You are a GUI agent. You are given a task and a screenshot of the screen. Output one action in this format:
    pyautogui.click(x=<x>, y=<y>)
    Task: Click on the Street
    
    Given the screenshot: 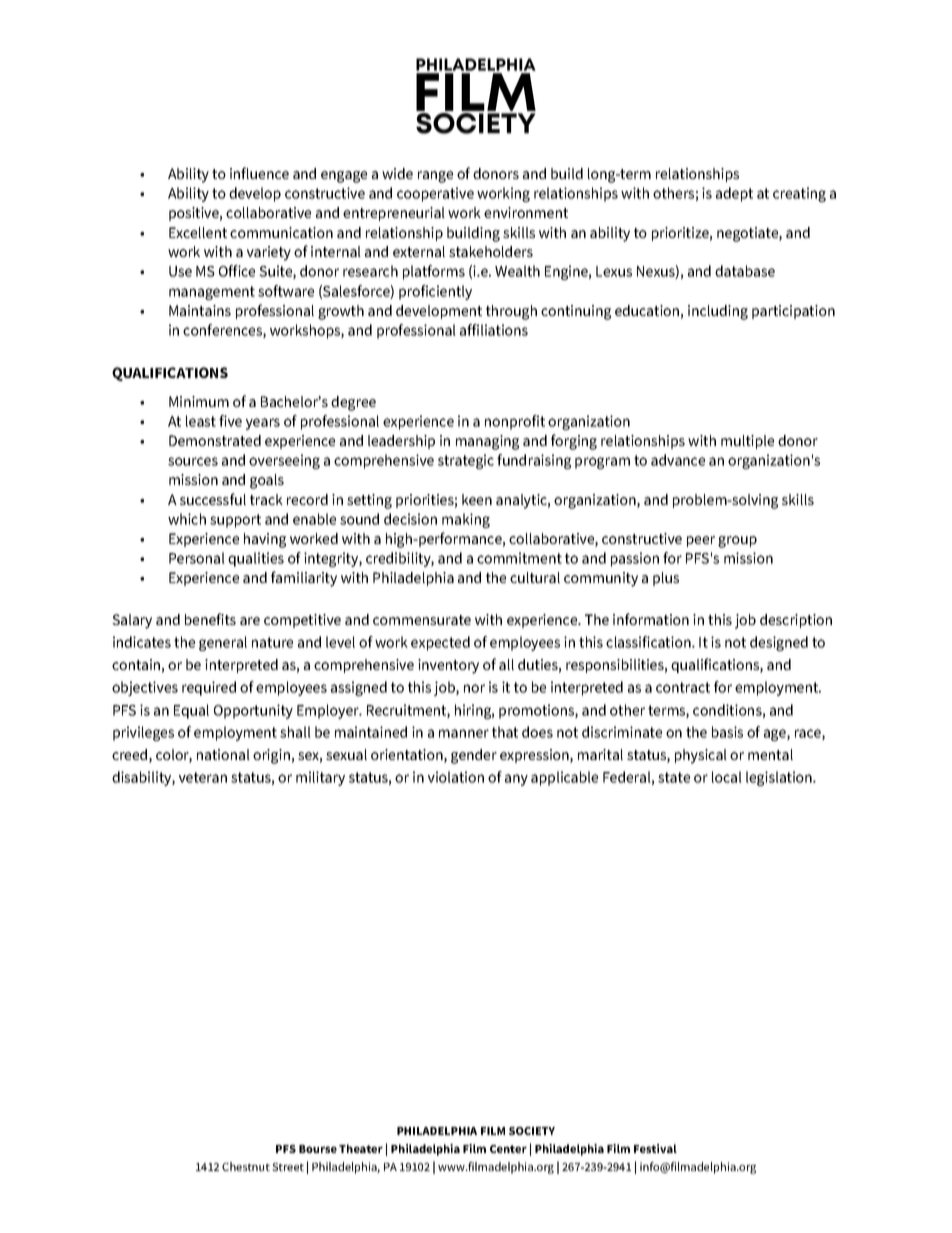 What is the action you would take?
    pyautogui.click(x=288, y=1167)
